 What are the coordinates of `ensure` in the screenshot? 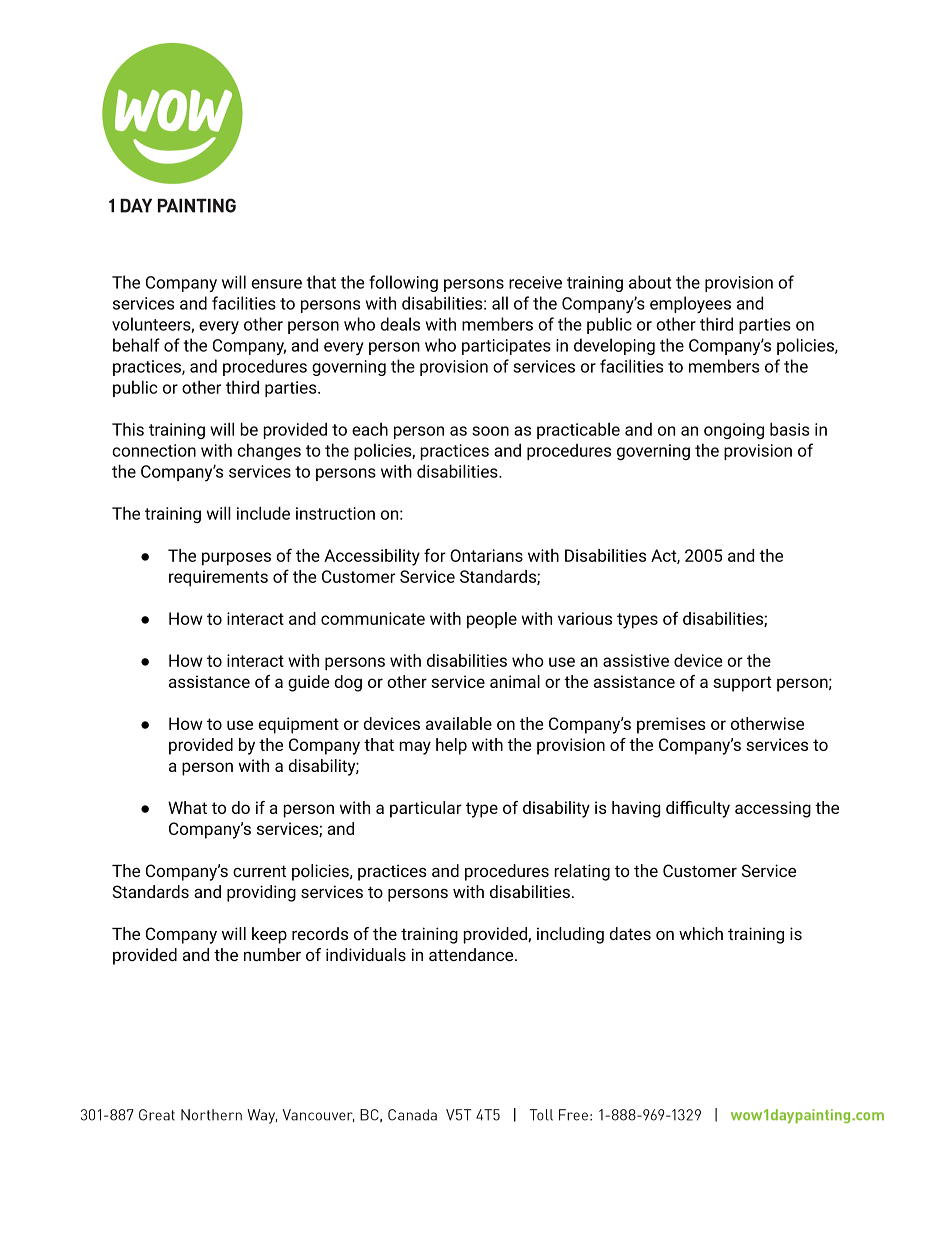 It's located at (276, 284).
